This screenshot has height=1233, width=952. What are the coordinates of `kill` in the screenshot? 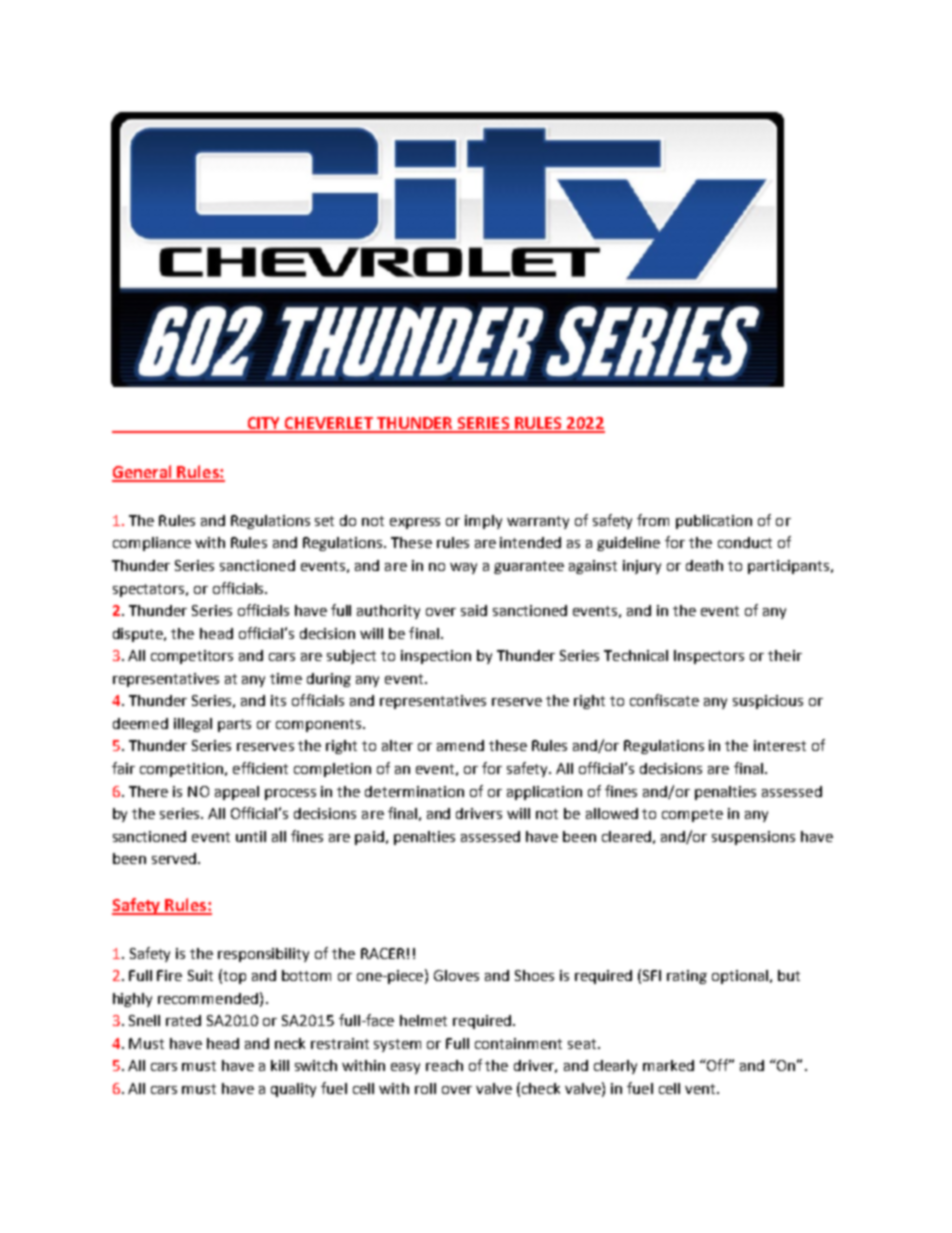 It's located at (280, 1065).
